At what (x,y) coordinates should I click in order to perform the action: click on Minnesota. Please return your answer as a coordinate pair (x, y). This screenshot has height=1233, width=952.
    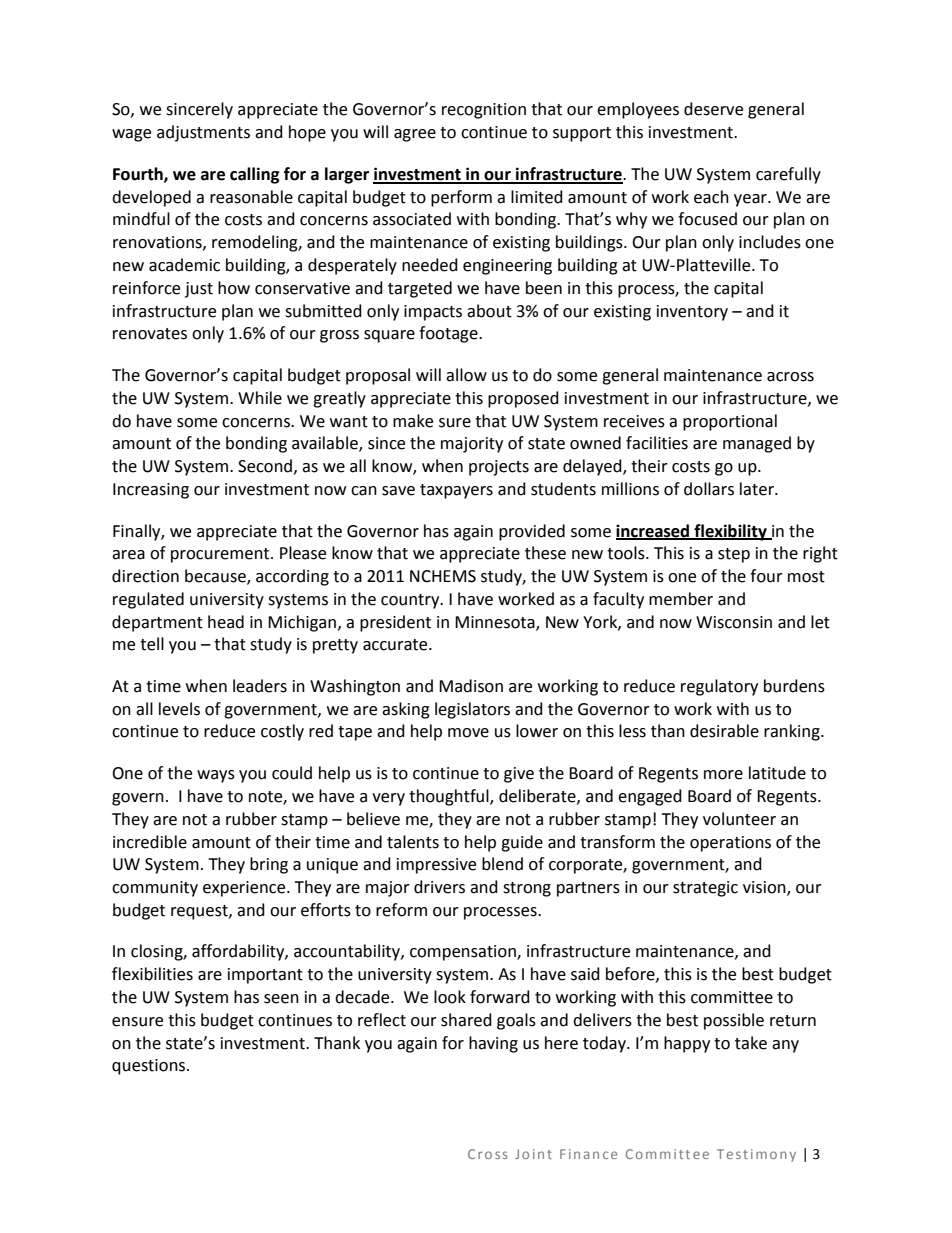
    Looking at the image, I should click on (496, 623).
